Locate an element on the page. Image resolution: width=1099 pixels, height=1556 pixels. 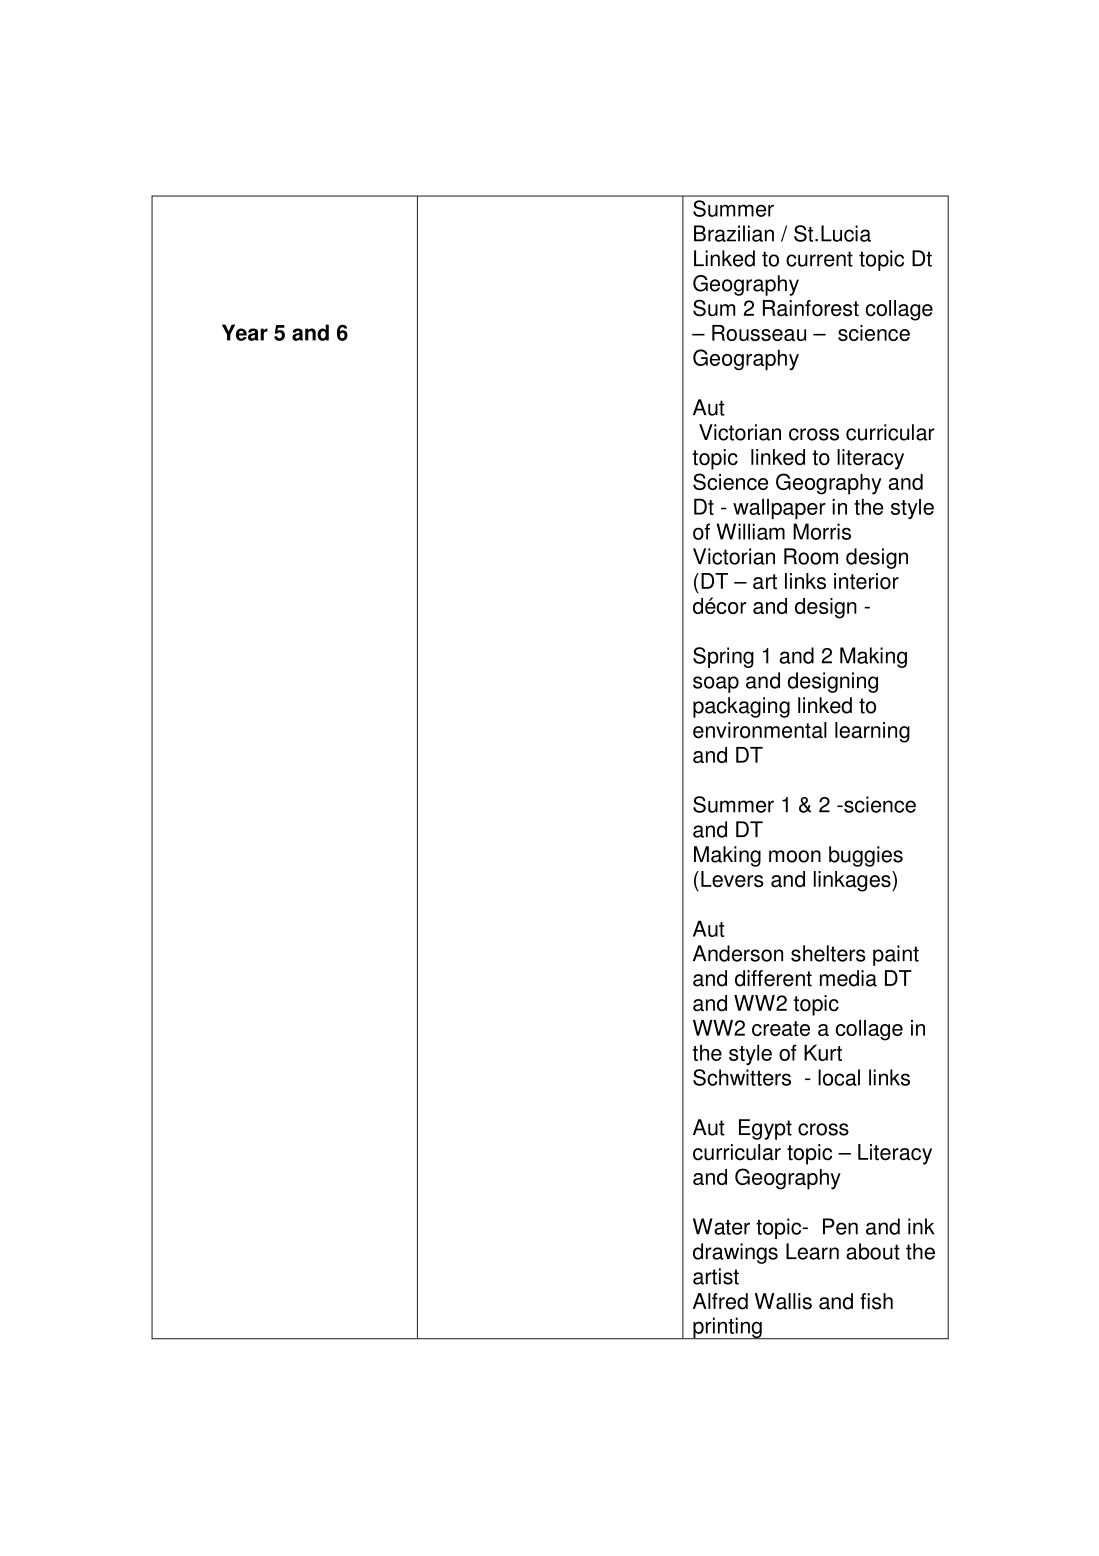
packaging is located at coordinates (741, 707).
